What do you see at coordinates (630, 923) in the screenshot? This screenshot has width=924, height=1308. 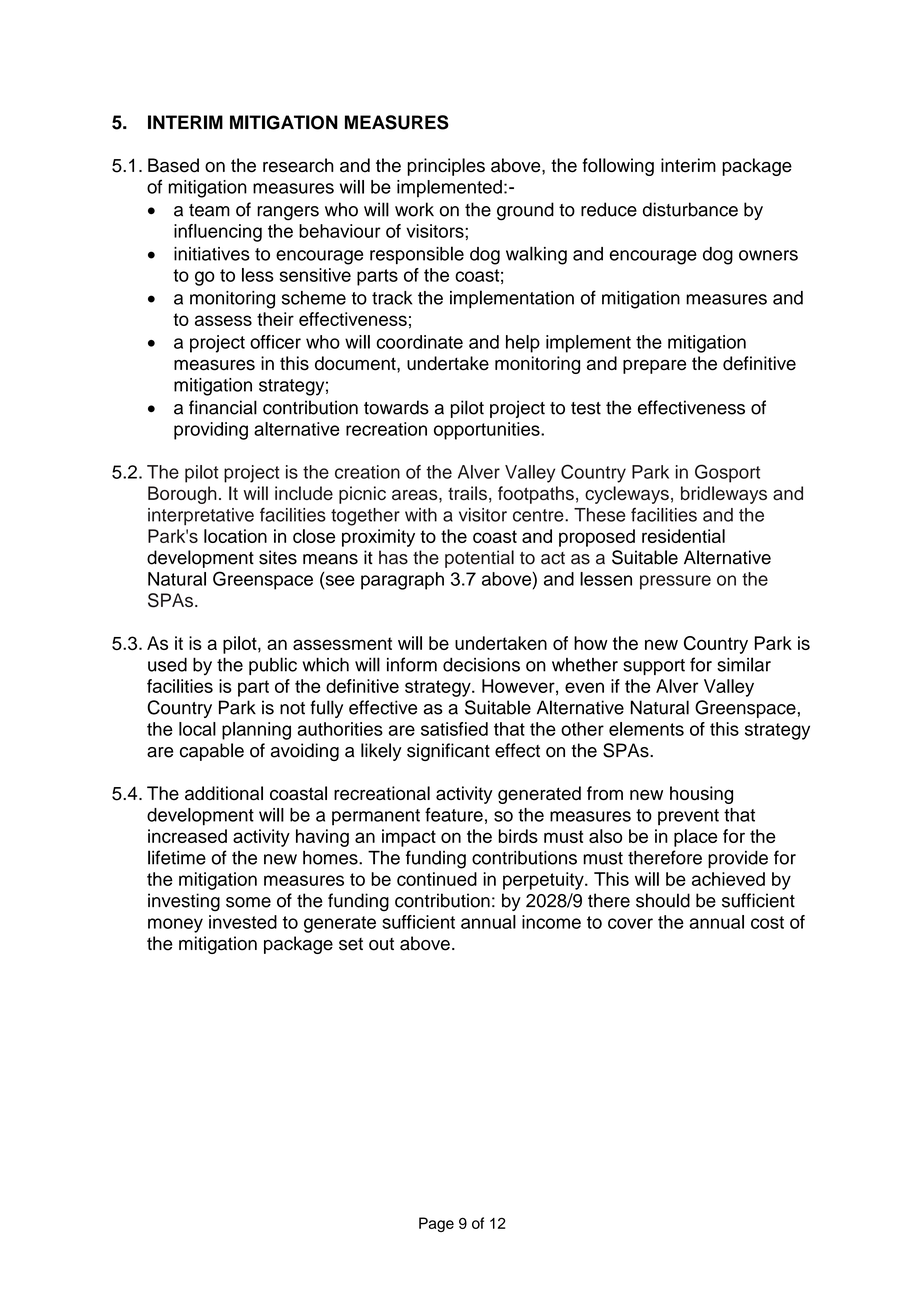 I see `cover` at bounding box center [630, 923].
